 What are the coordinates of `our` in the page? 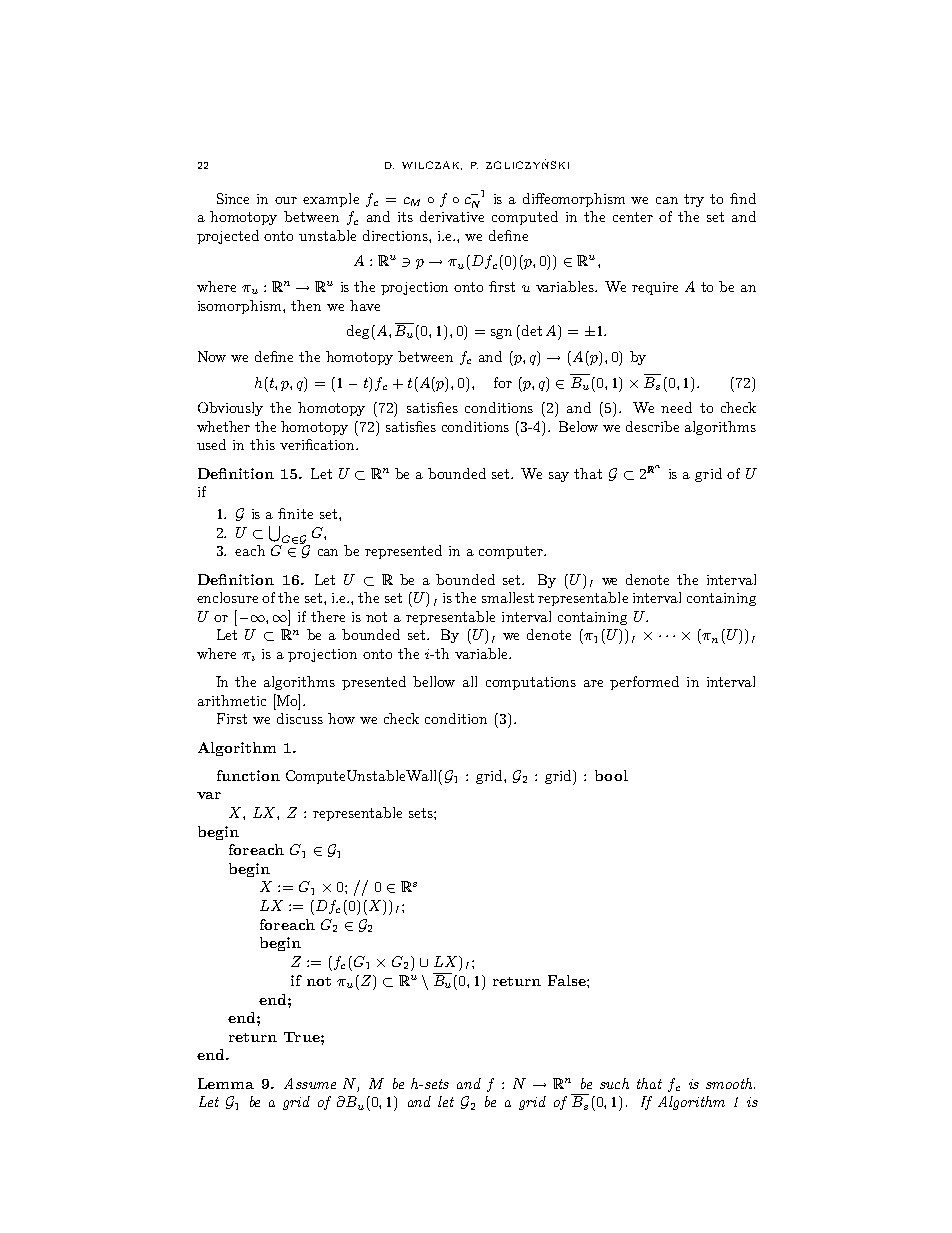 It's located at (286, 200).
